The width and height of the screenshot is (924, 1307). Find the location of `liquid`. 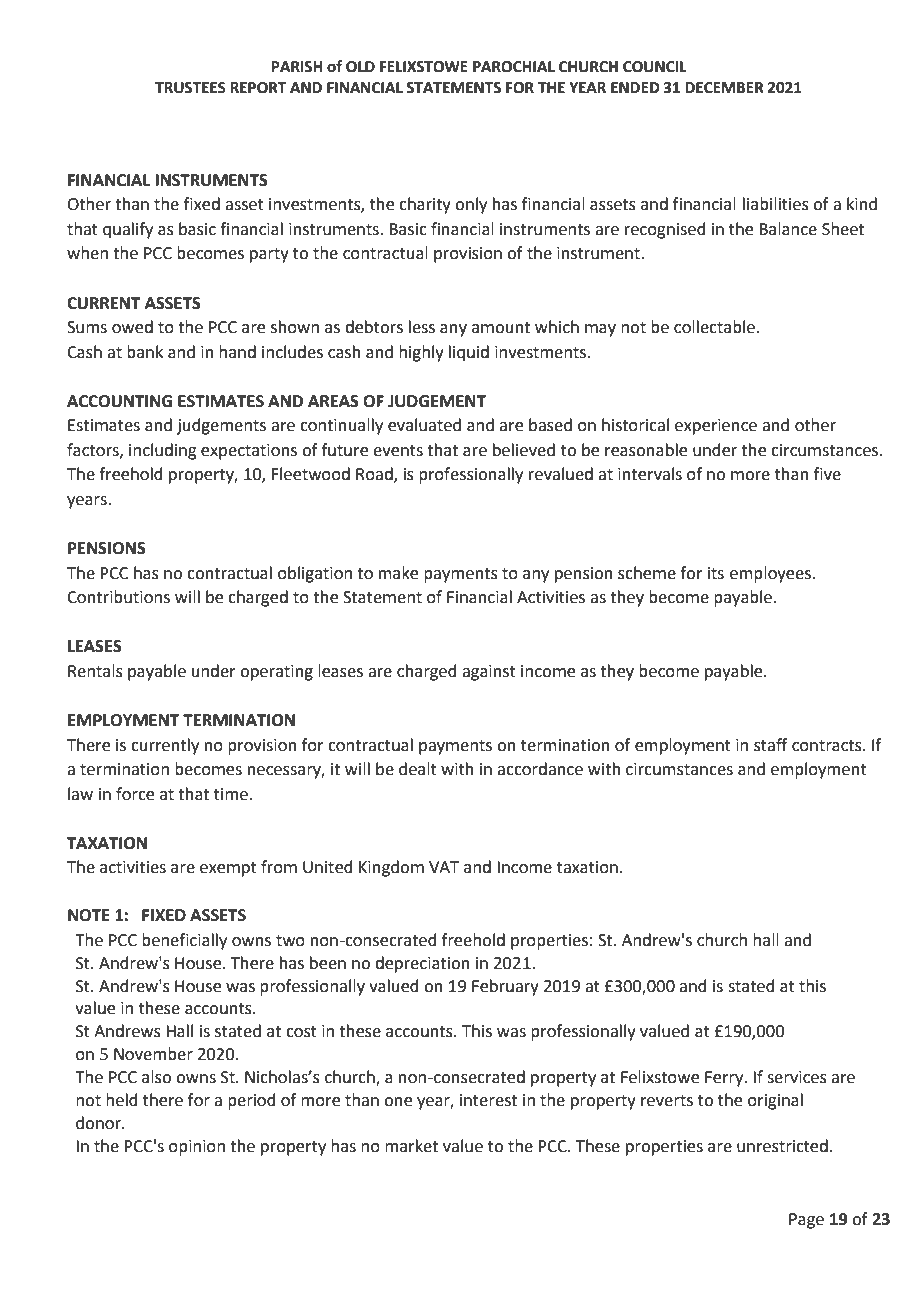

liquid is located at coordinates (469, 353).
